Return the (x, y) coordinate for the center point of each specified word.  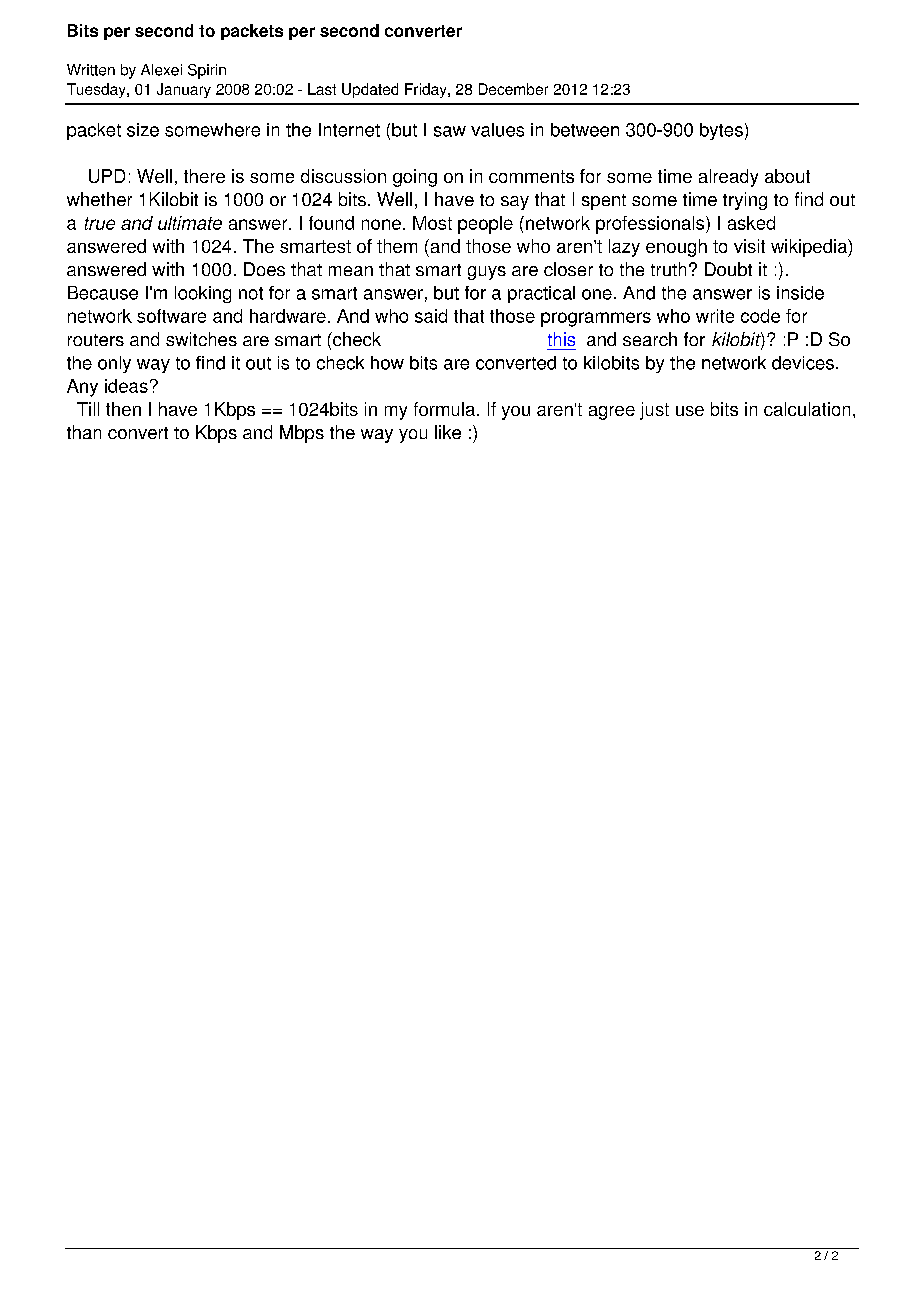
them (397, 246)
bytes (721, 131)
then (123, 409)
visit (749, 246)
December (513, 89)
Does (264, 269)
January (184, 90)
